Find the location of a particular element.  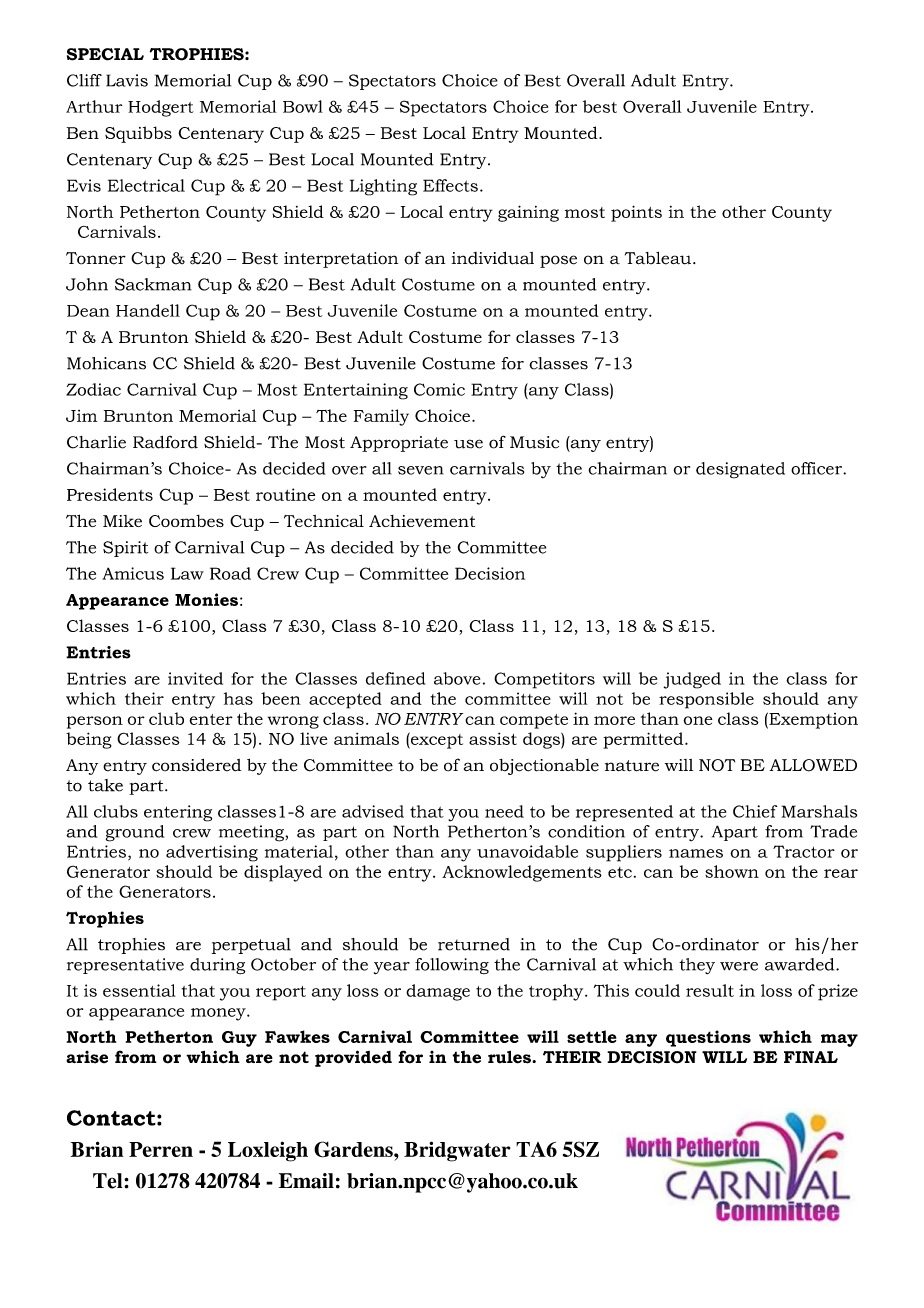

FINAL is located at coordinates (811, 1057).
